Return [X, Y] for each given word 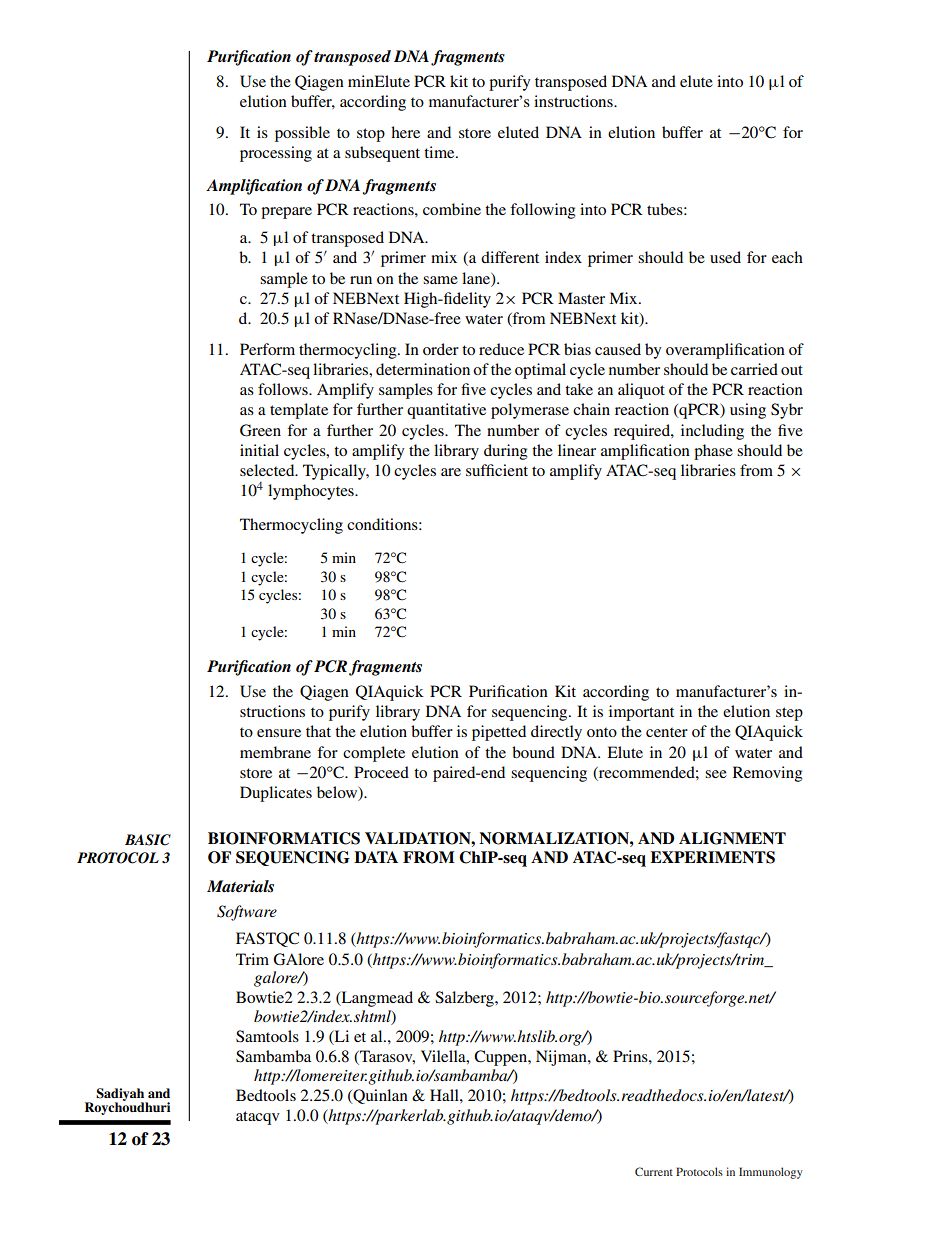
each [787, 257]
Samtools [267, 1036]
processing [276, 154]
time [440, 152]
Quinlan [379, 1096]
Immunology [771, 1173]
